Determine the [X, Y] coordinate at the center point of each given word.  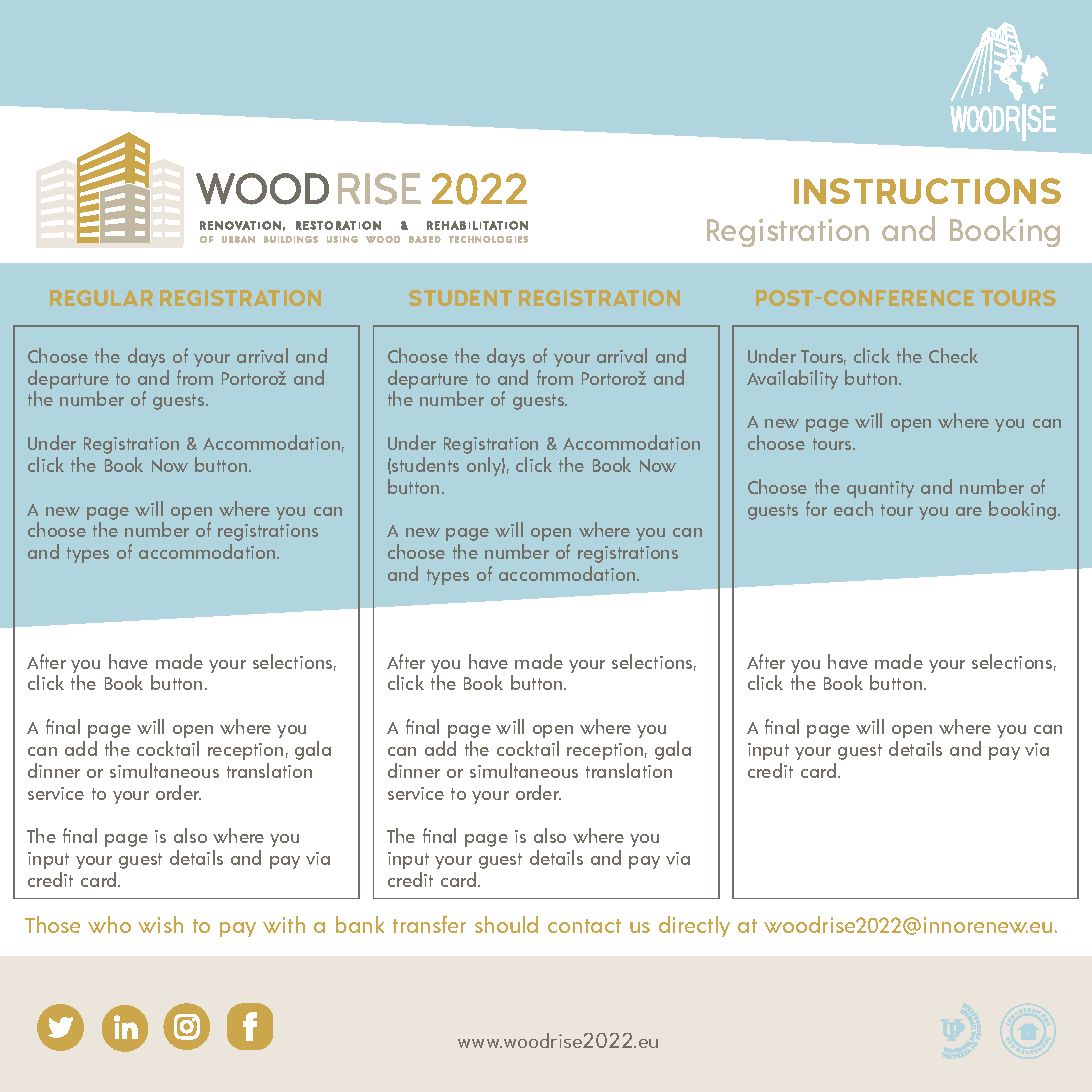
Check [953, 355]
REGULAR [101, 298]
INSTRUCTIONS [927, 191]
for [816, 508]
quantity [880, 489]
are [969, 511]
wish [160, 924]
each [853, 508]
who [109, 924]
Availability [792, 379]
